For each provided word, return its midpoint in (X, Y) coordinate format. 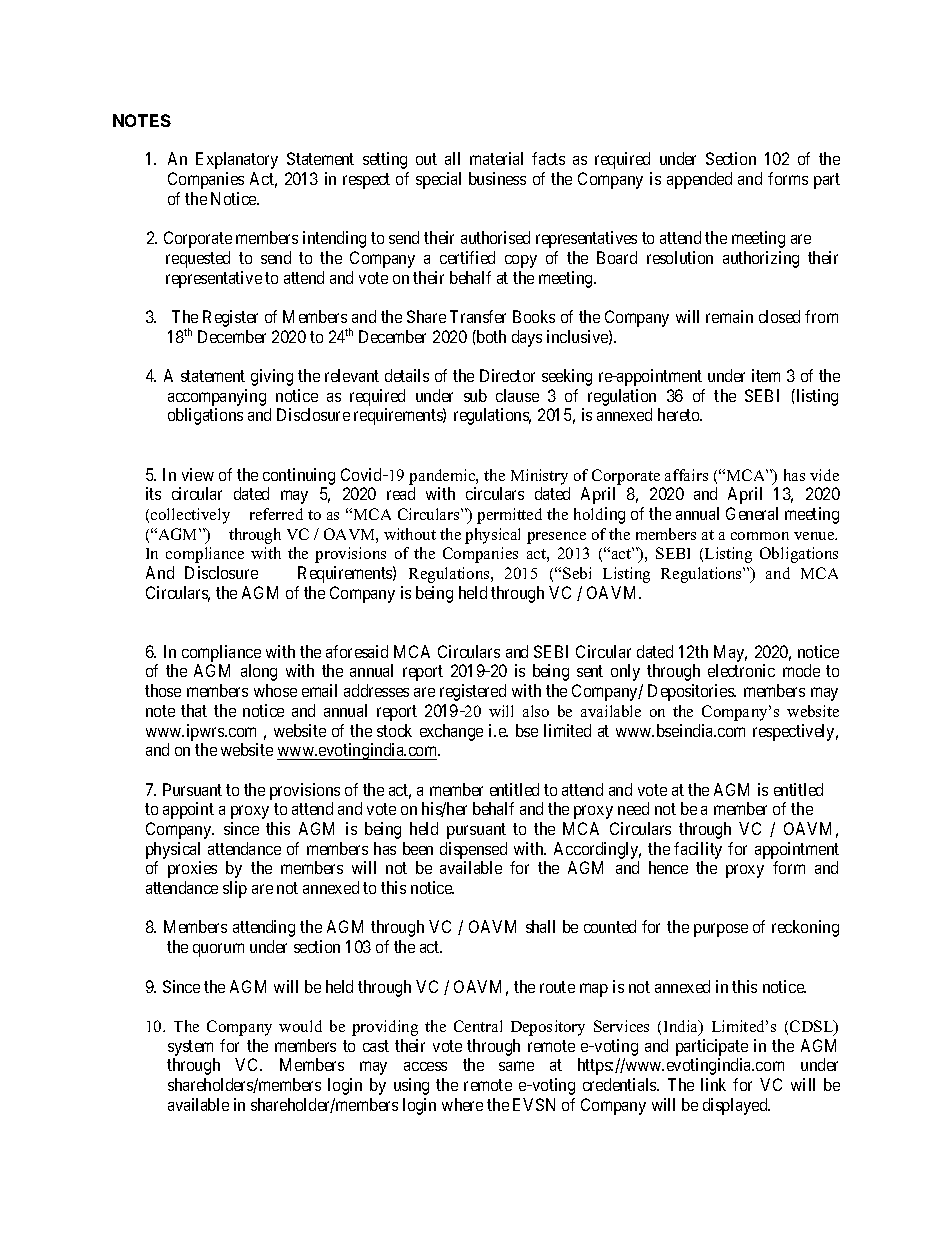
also (536, 711)
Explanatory (237, 160)
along (259, 672)
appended (699, 180)
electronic (741, 670)
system (191, 1049)
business (497, 178)
